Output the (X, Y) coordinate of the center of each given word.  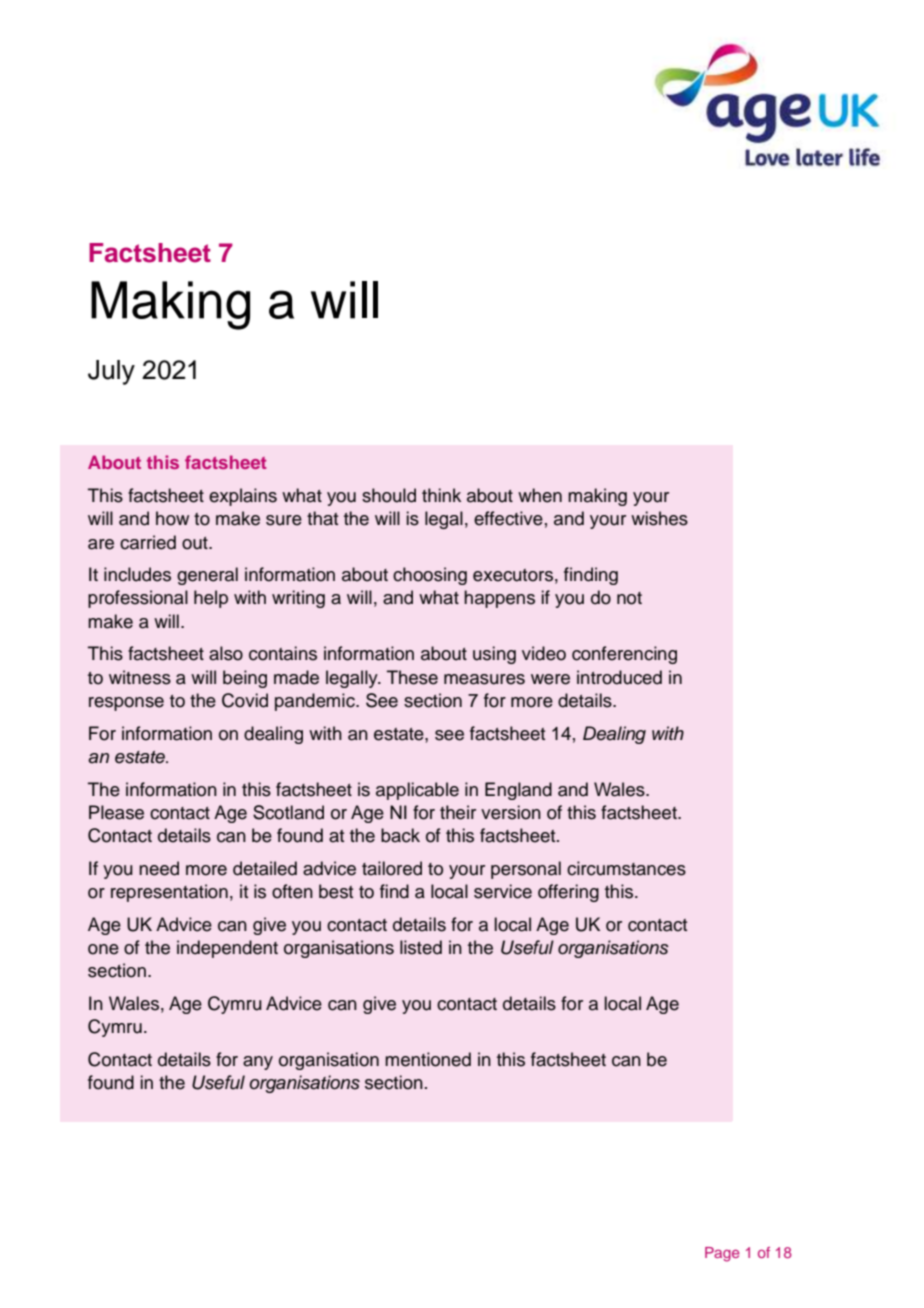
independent (227, 949)
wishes (659, 518)
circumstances (626, 868)
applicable (417, 791)
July (111, 372)
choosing (430, 576)
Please (116, 812)
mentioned (428, 1059)
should (389, 495)
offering (568, 893)
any (258, 1063)
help (211, 599)
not (629, 598)
